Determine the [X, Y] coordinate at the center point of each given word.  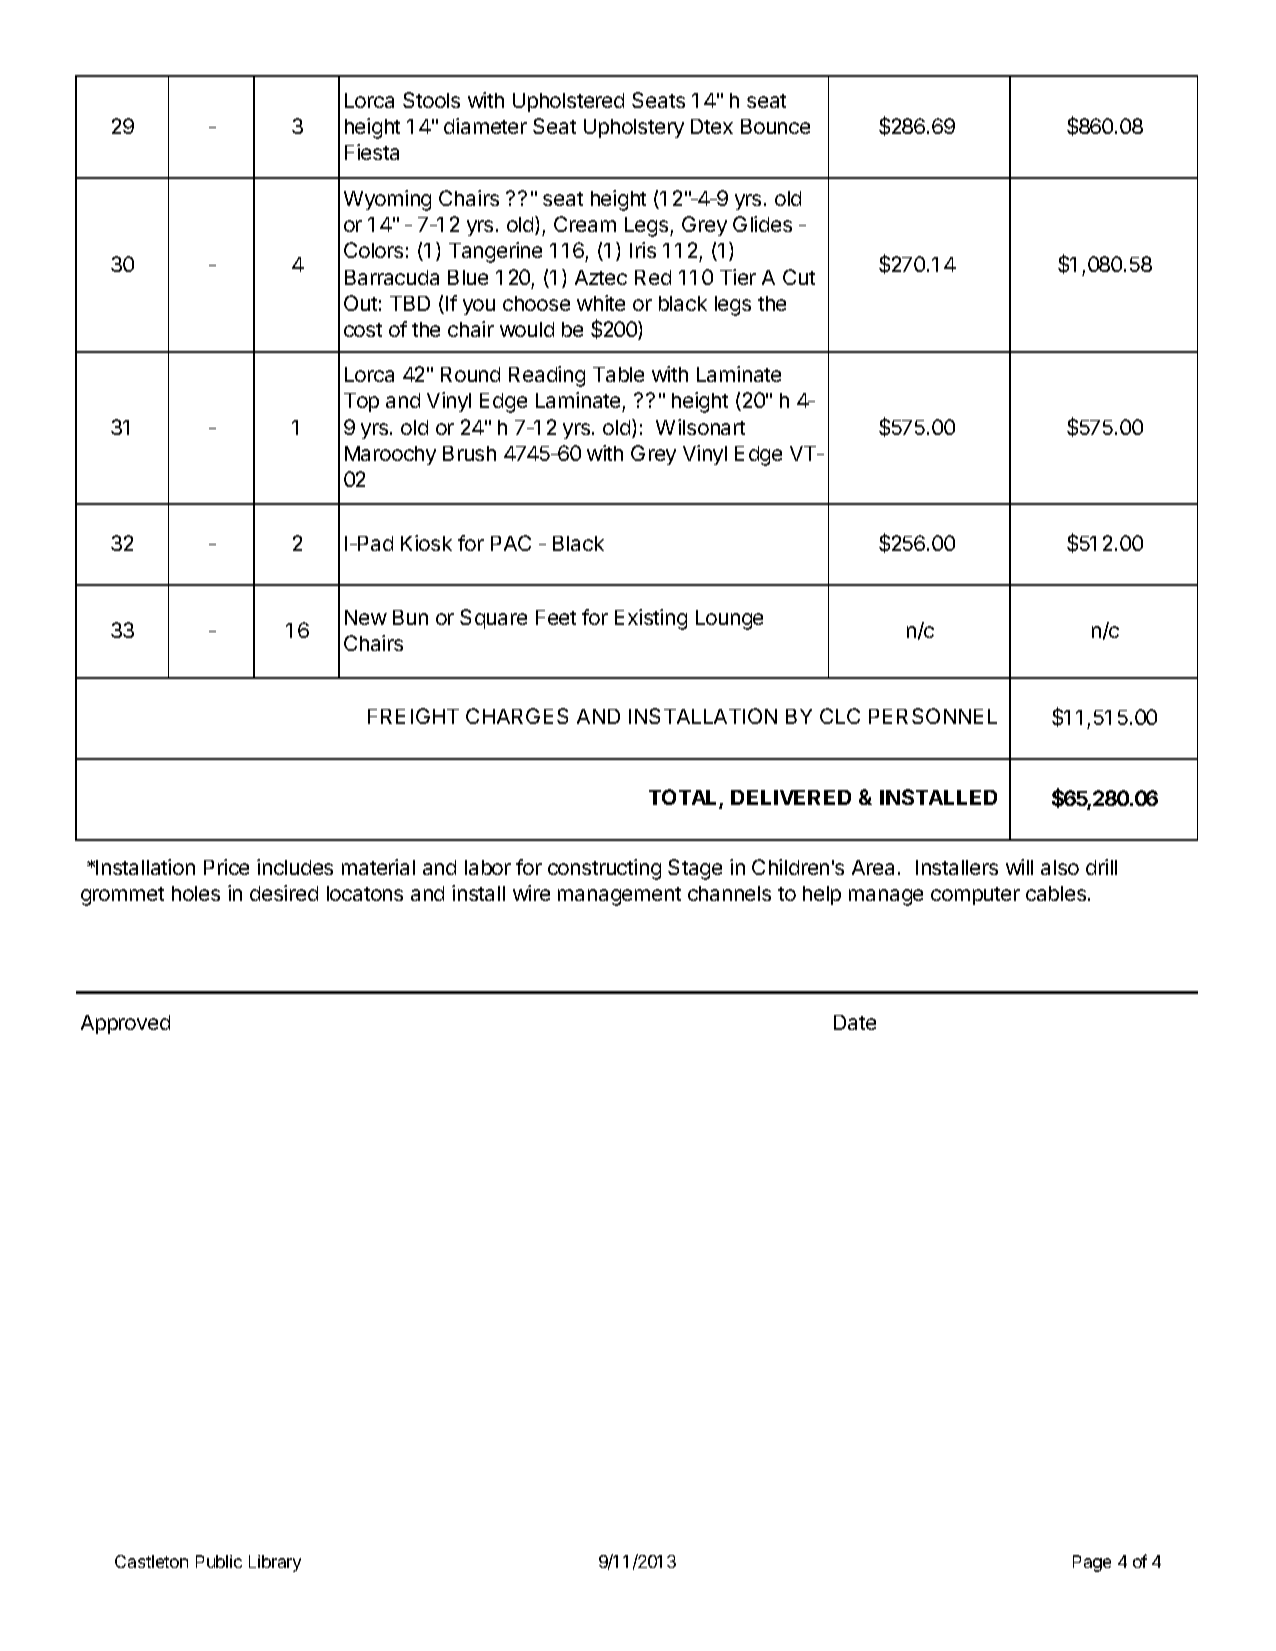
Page [1092, 1563]
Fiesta [372, 152]
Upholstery [634, 128]
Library [275, 1563]
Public [219, 1561]
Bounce [775, 126]
